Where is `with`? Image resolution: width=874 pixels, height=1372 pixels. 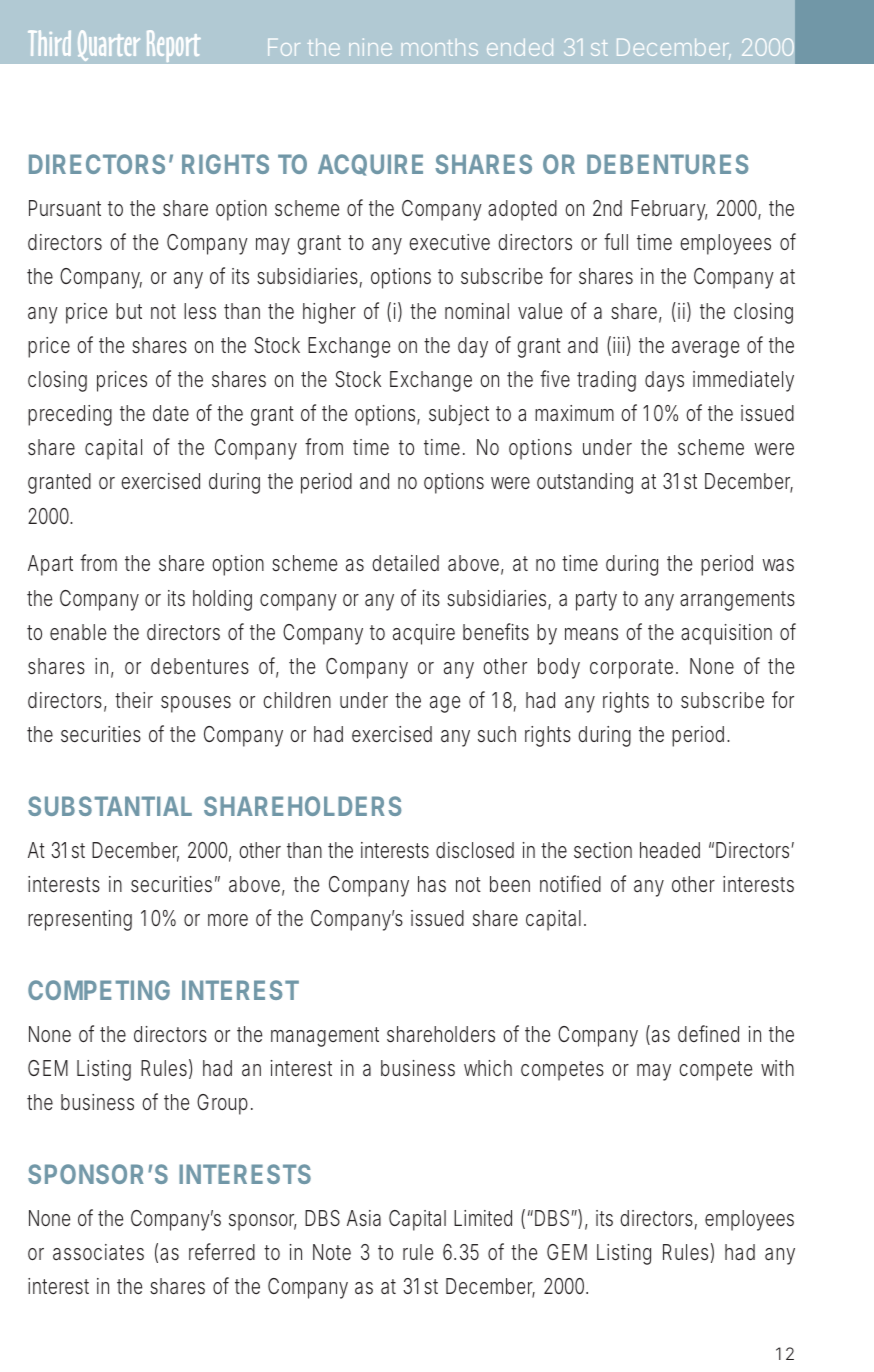 with is located at coordinates (777, 1068).
